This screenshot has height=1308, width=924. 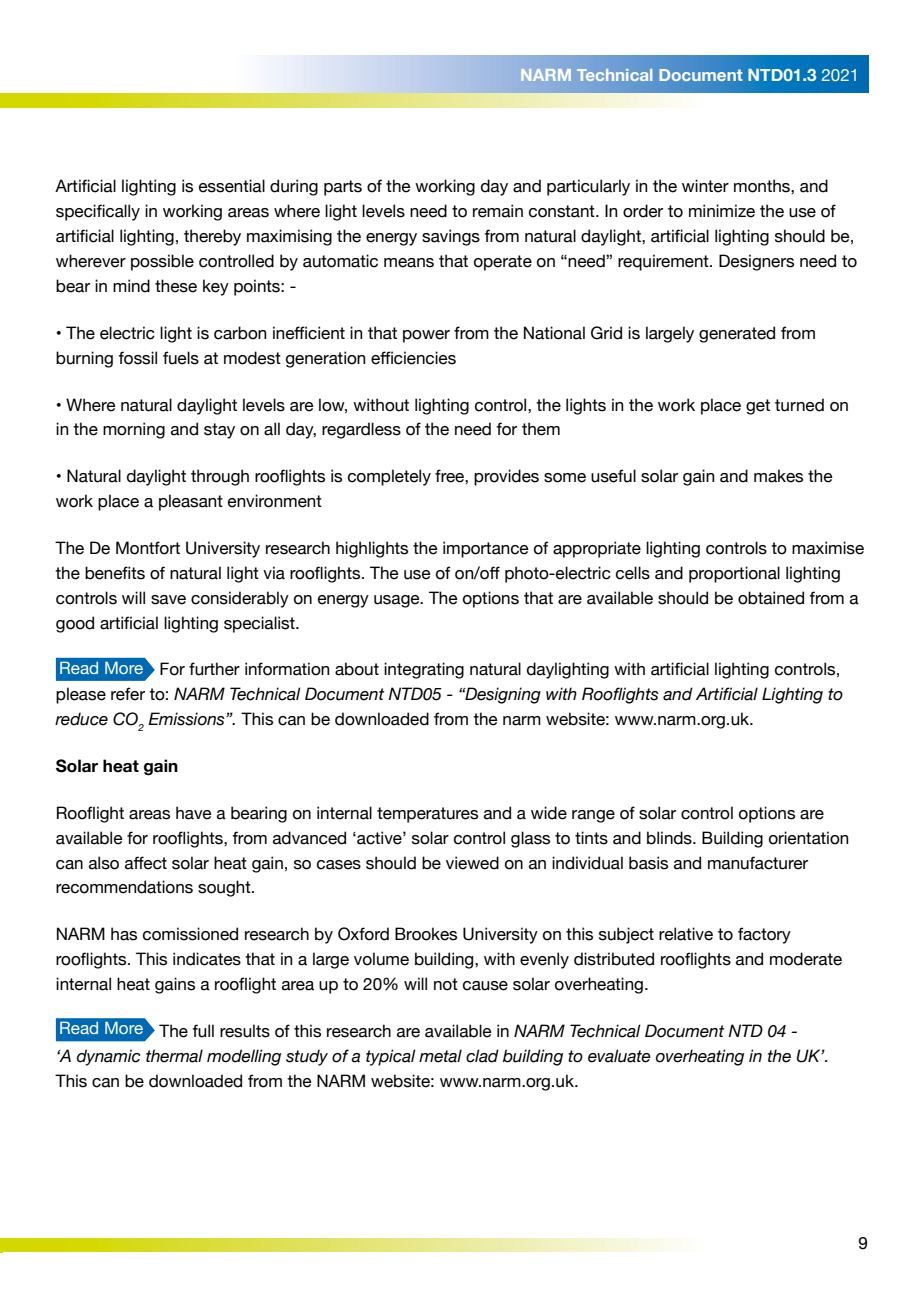 What do you see at coordinates (722, 211) in the screenshot?
I see `minimize` at bounding box center [722, 211].
